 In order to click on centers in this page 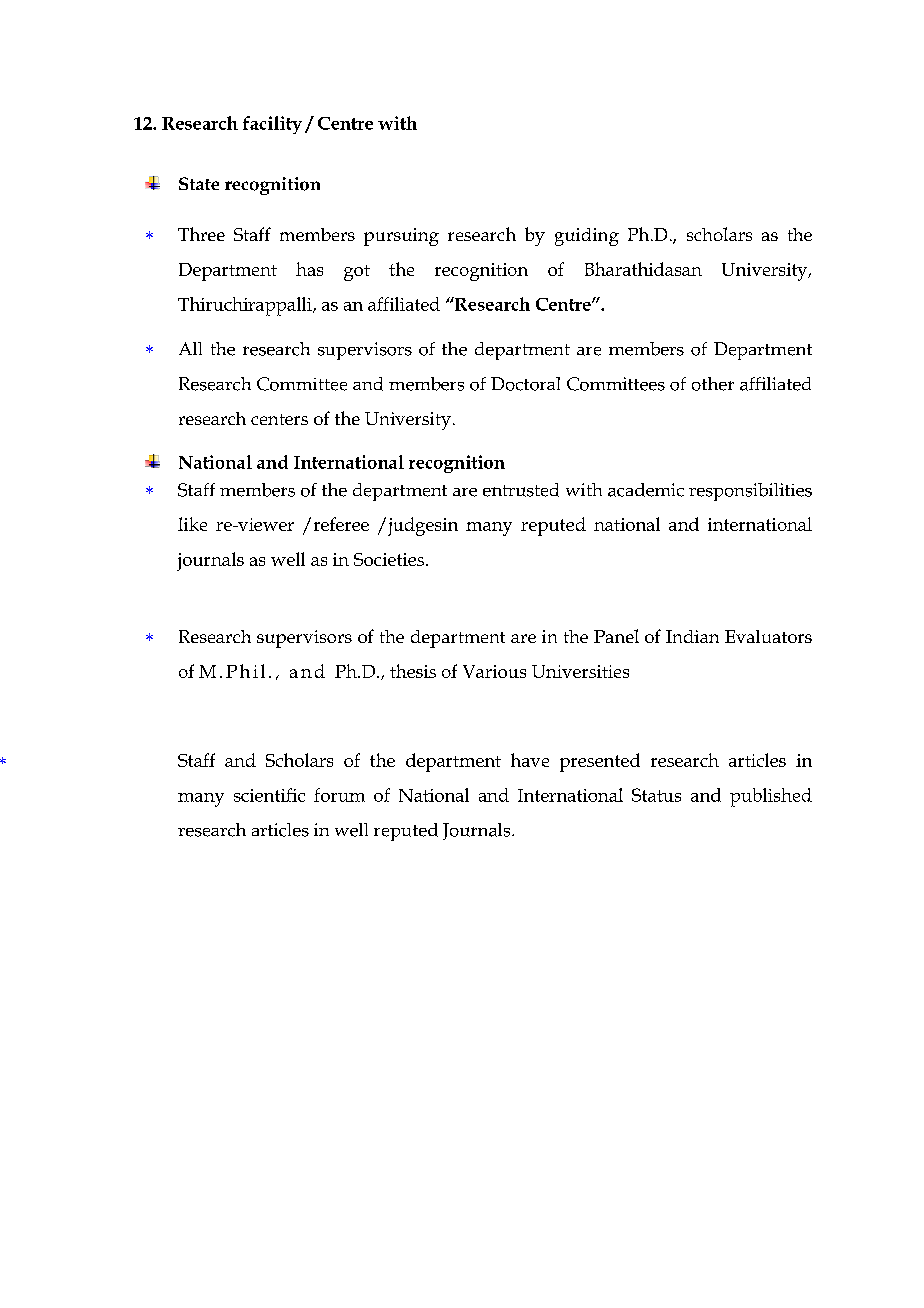, I will do `click(279, 419)`.
